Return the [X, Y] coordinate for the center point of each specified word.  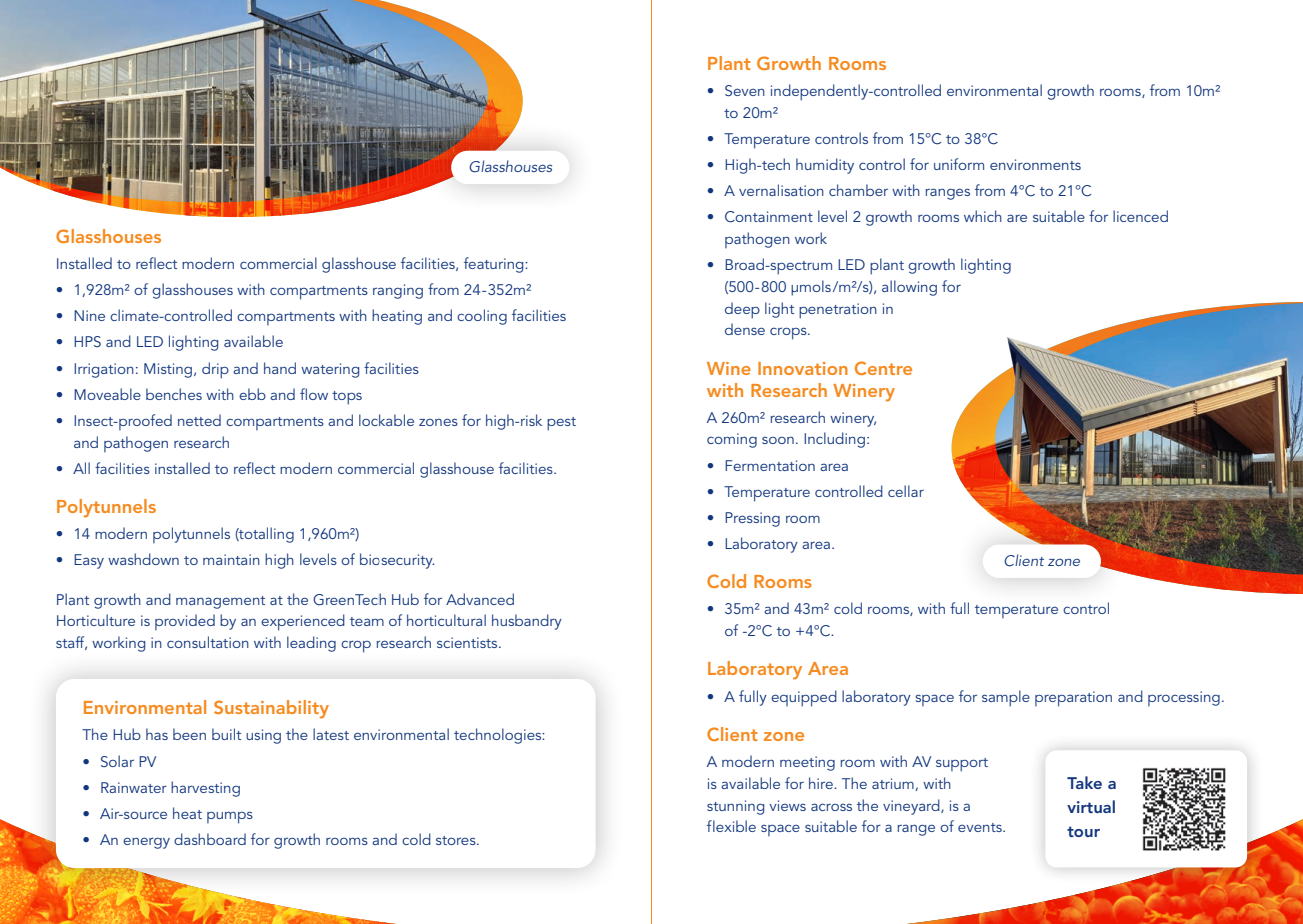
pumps [230, 817]
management [220, 602]
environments [1035, 164]
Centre [883, 368]
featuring [495, 265]
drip [215, 370]
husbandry [527, 622]
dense [745, 329]
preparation [1073, 699]
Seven [745, 90]
